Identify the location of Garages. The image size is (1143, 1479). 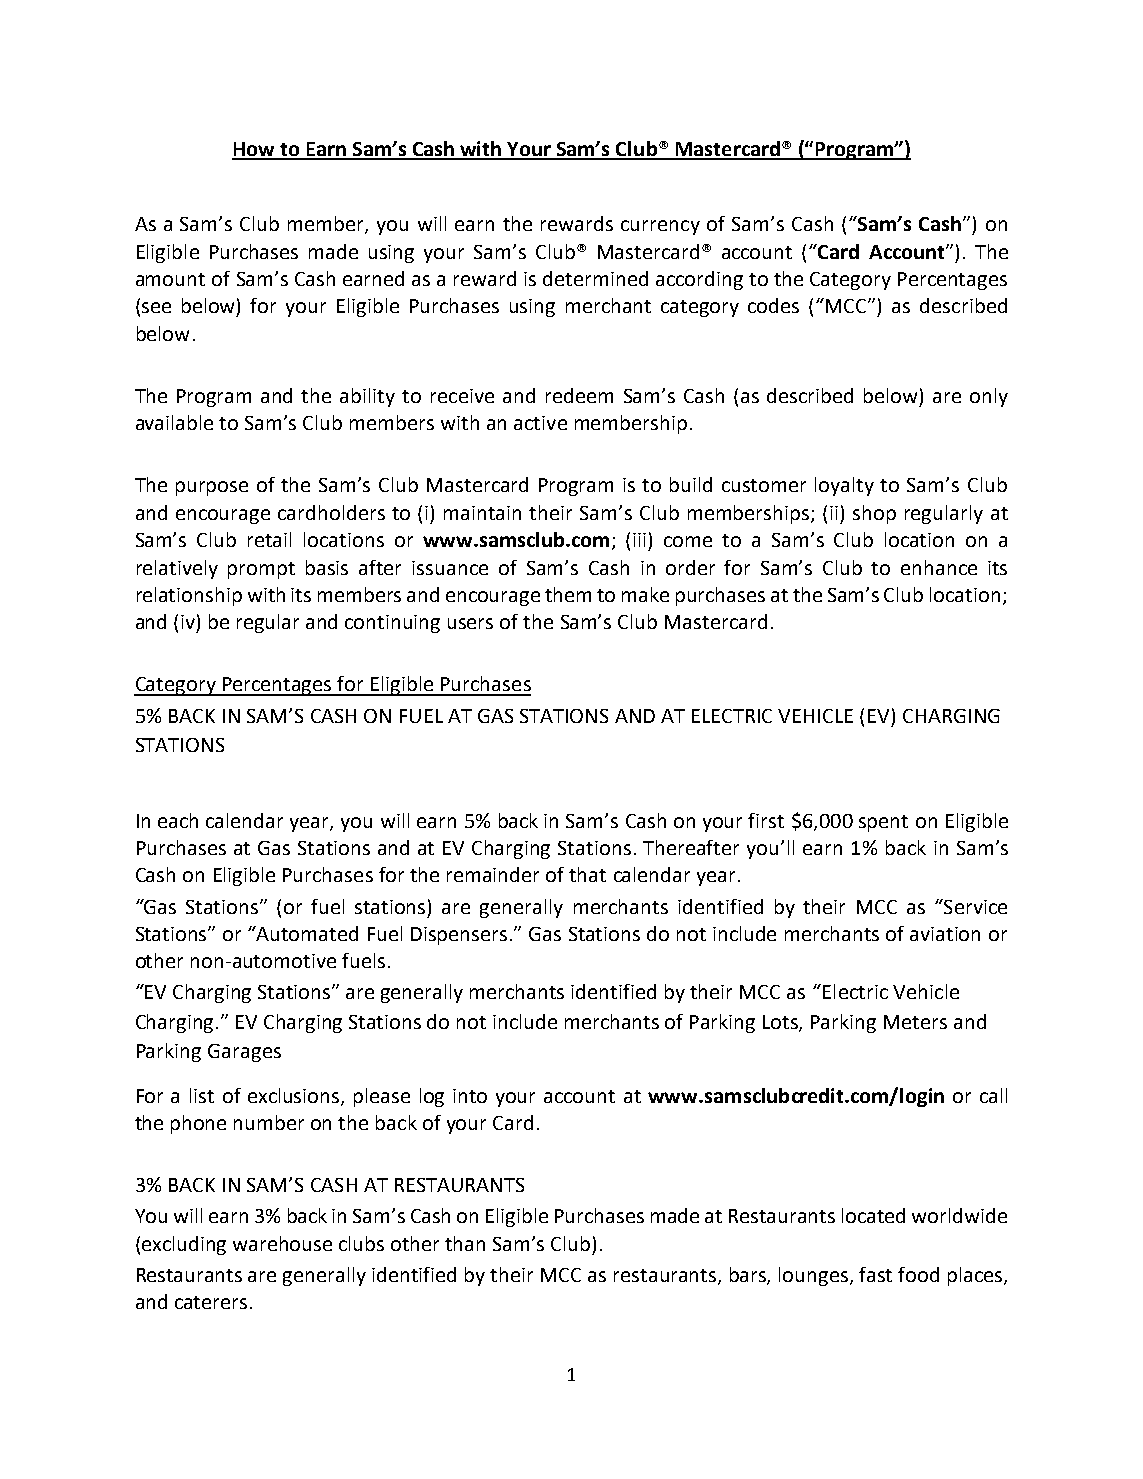
(244, 1053).
